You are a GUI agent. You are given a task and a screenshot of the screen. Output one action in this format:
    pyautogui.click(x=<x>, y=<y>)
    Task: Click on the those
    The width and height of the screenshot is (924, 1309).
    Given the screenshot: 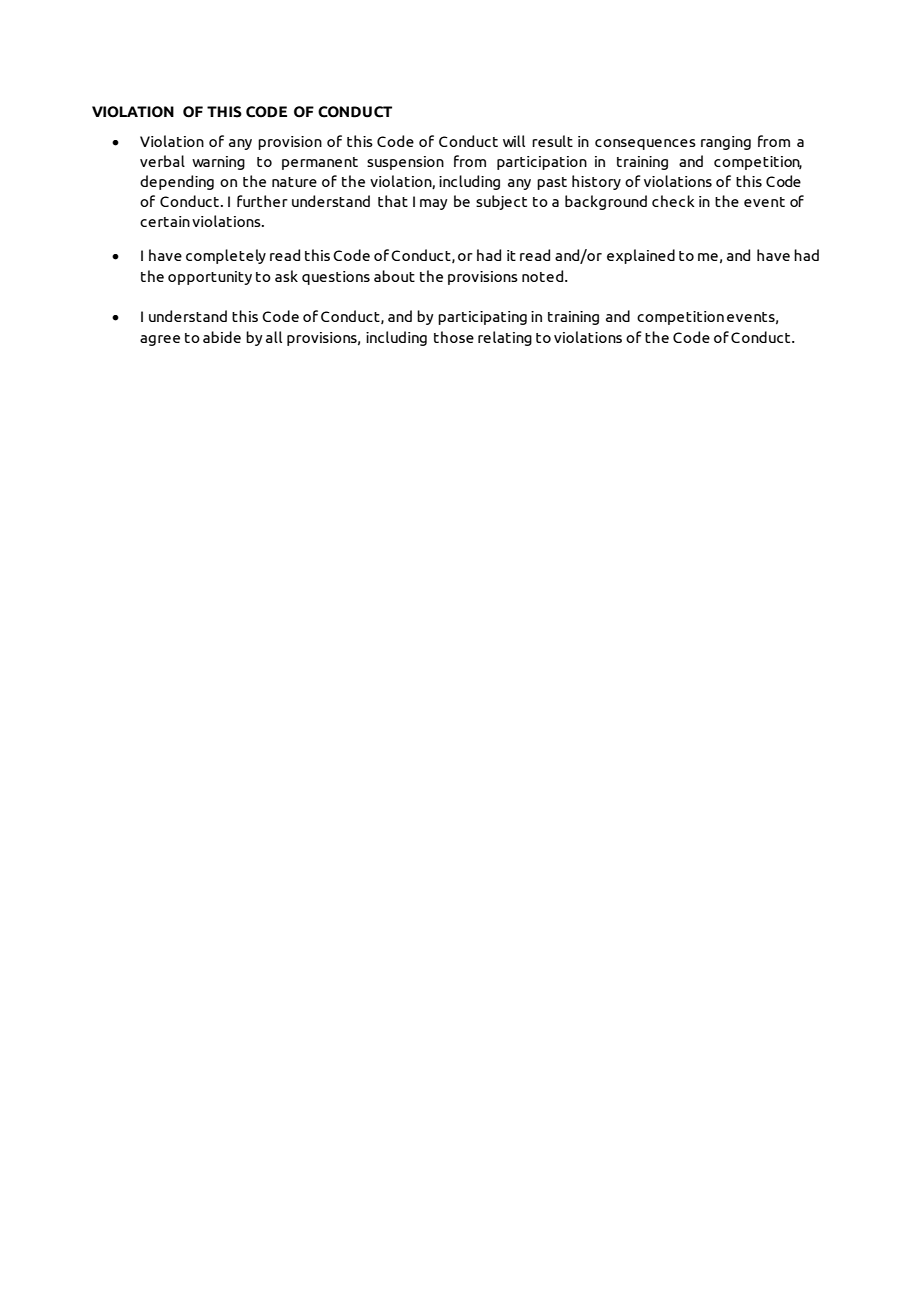 What is the action you would take?
    pyautogui.click(x=454, y=337)
